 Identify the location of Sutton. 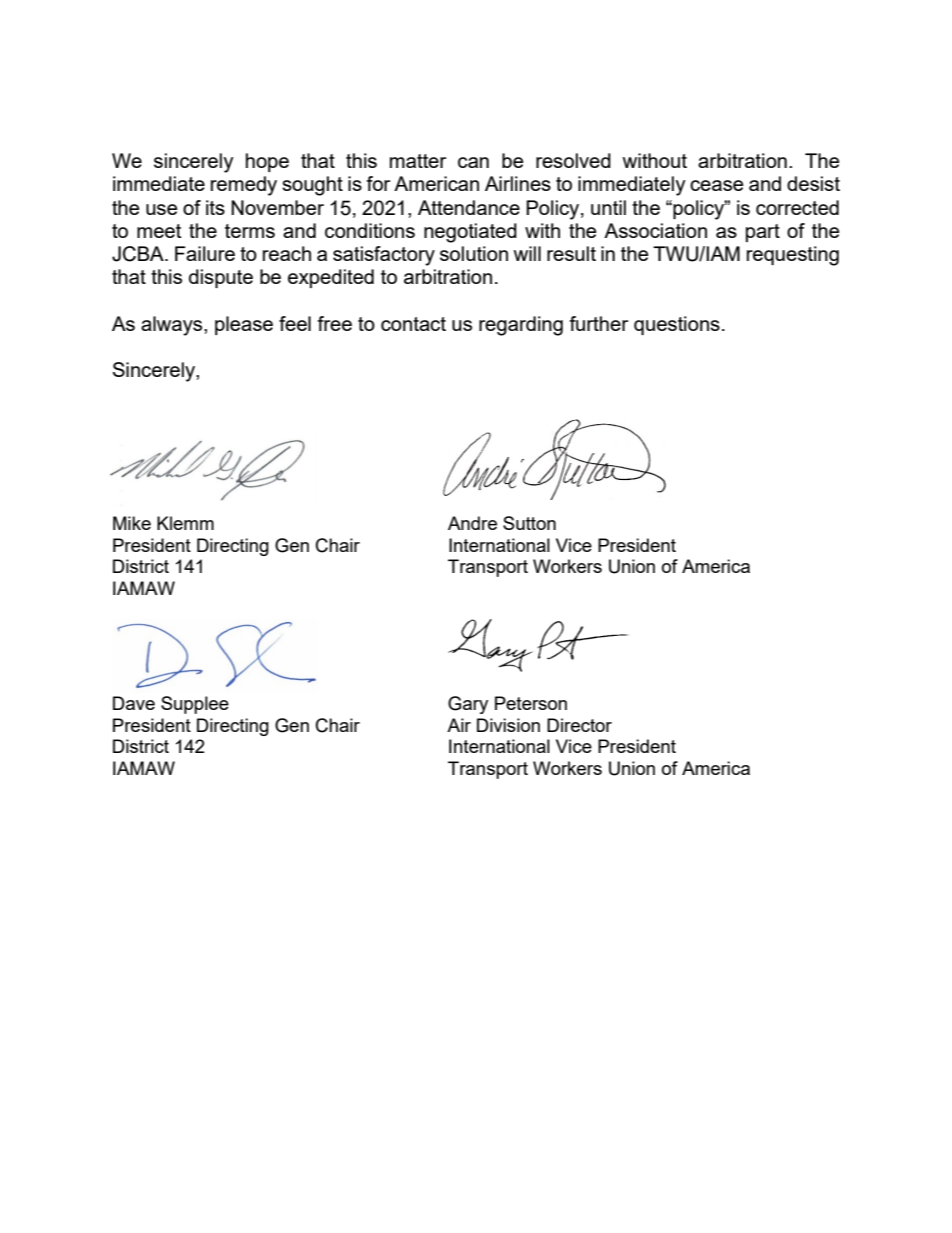
(529, 523).
